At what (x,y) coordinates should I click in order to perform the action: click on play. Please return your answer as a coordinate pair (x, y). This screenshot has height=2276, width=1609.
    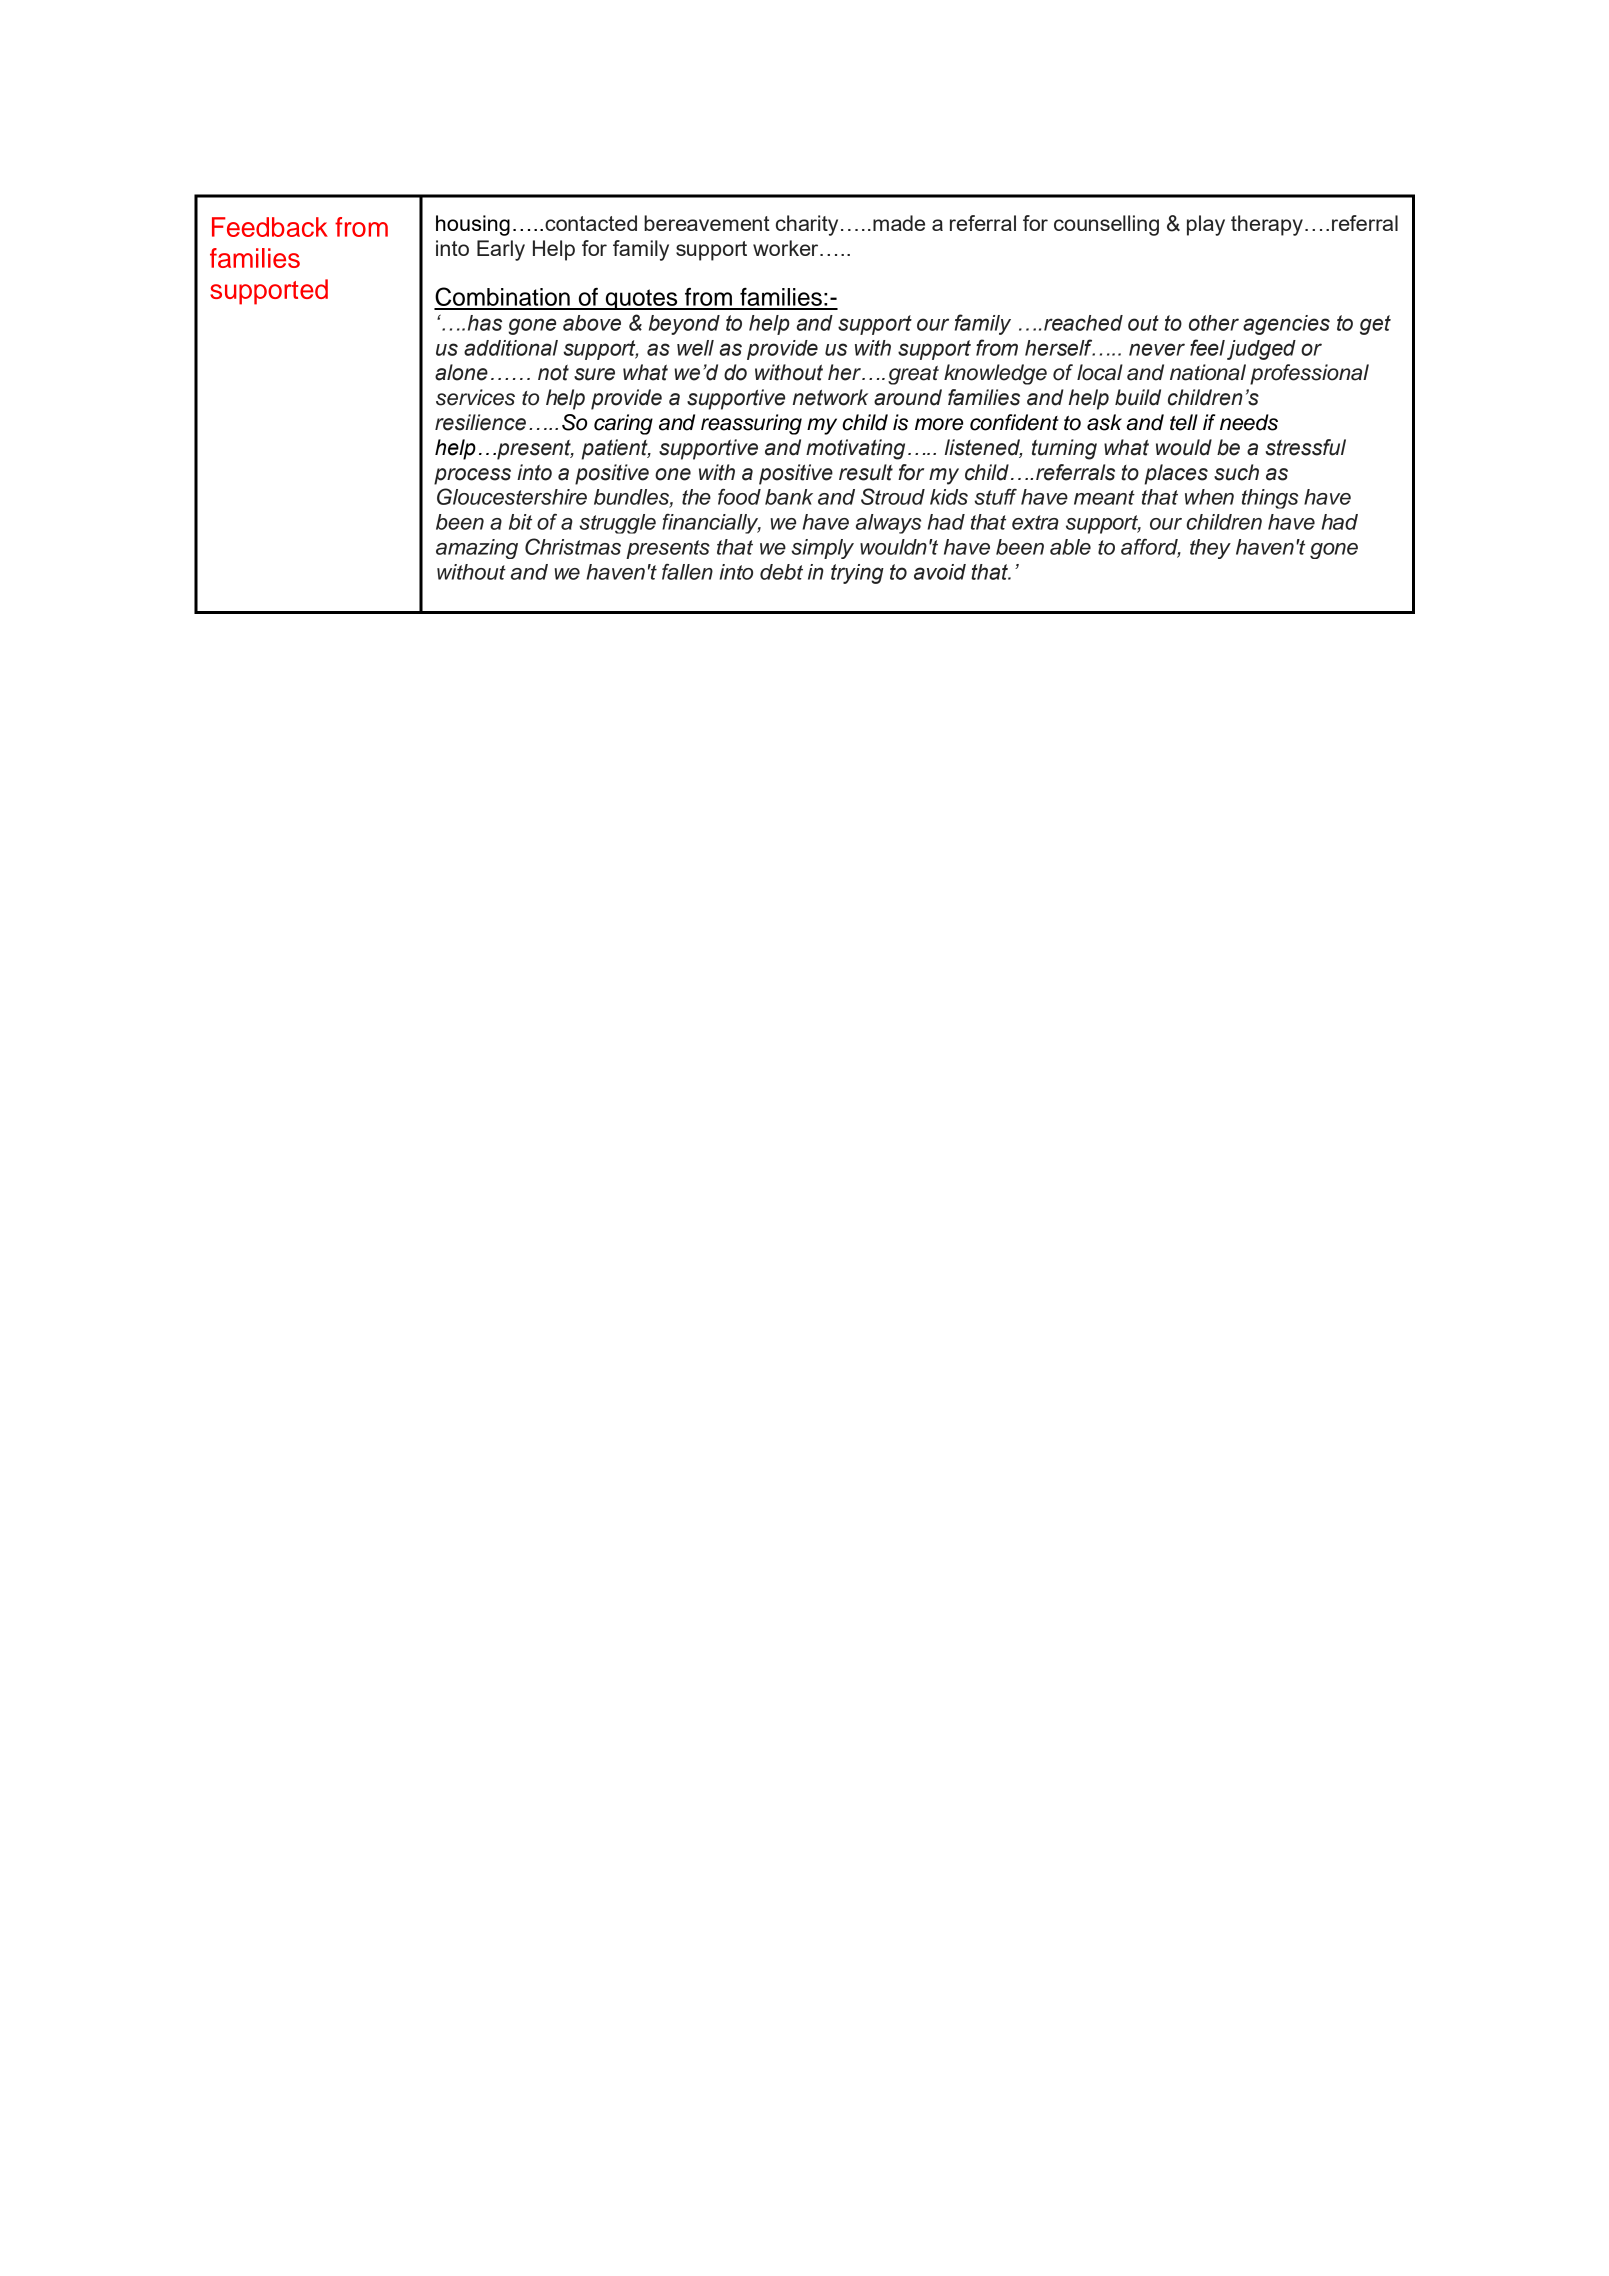
    Looking at the image, I should click on (1206, 225).
